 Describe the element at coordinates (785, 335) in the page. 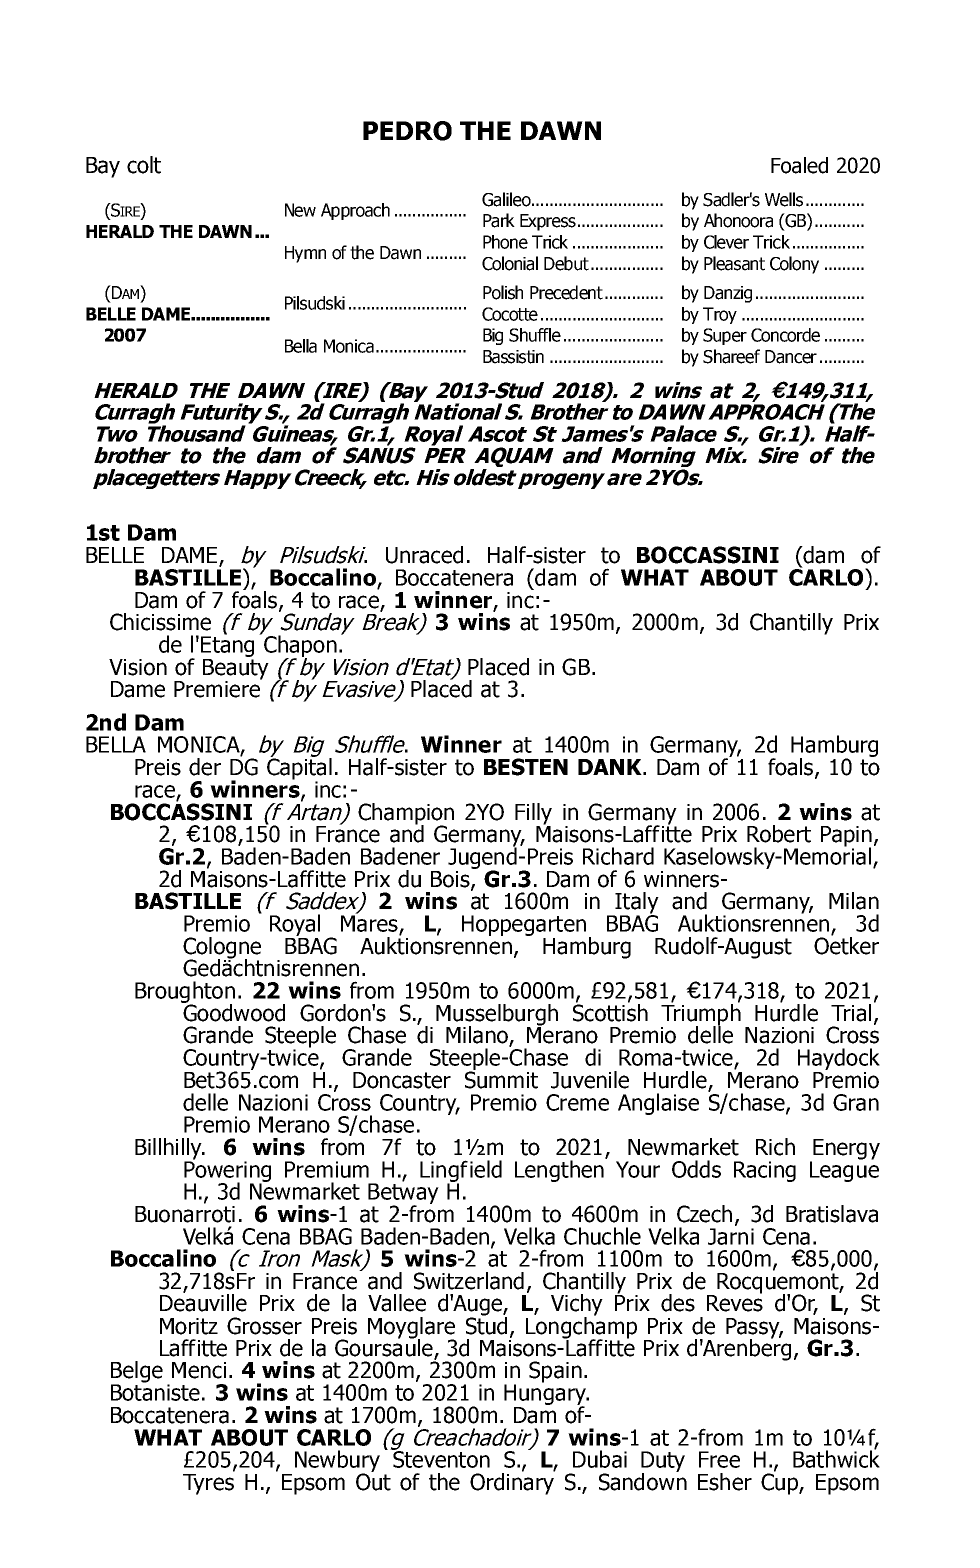

I see `Concorde` at that location.
